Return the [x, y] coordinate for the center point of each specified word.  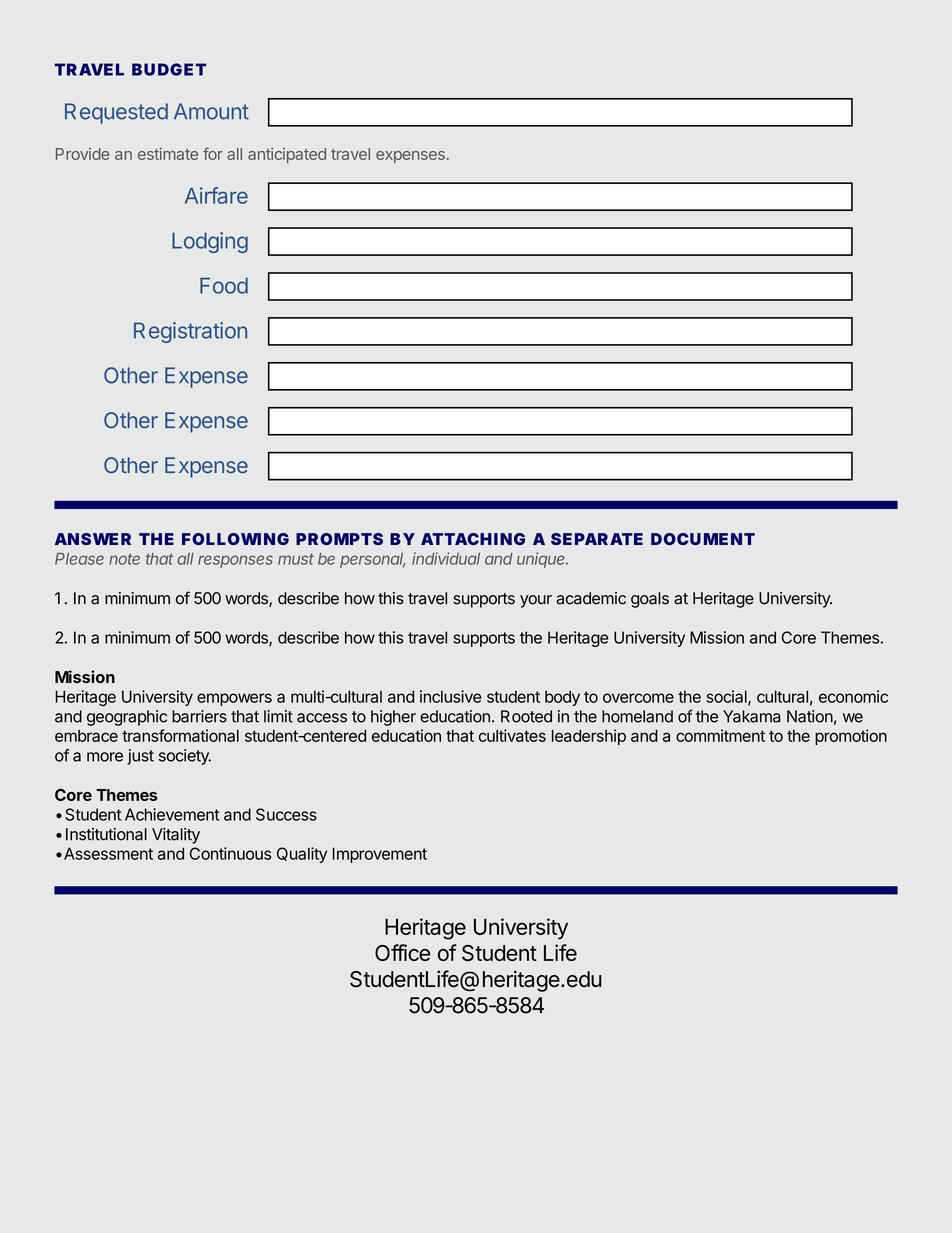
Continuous [230, 853]
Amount [211, 111]
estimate [168, 154]
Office [402, 952]
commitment [720, 735]
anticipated [287, 155]
